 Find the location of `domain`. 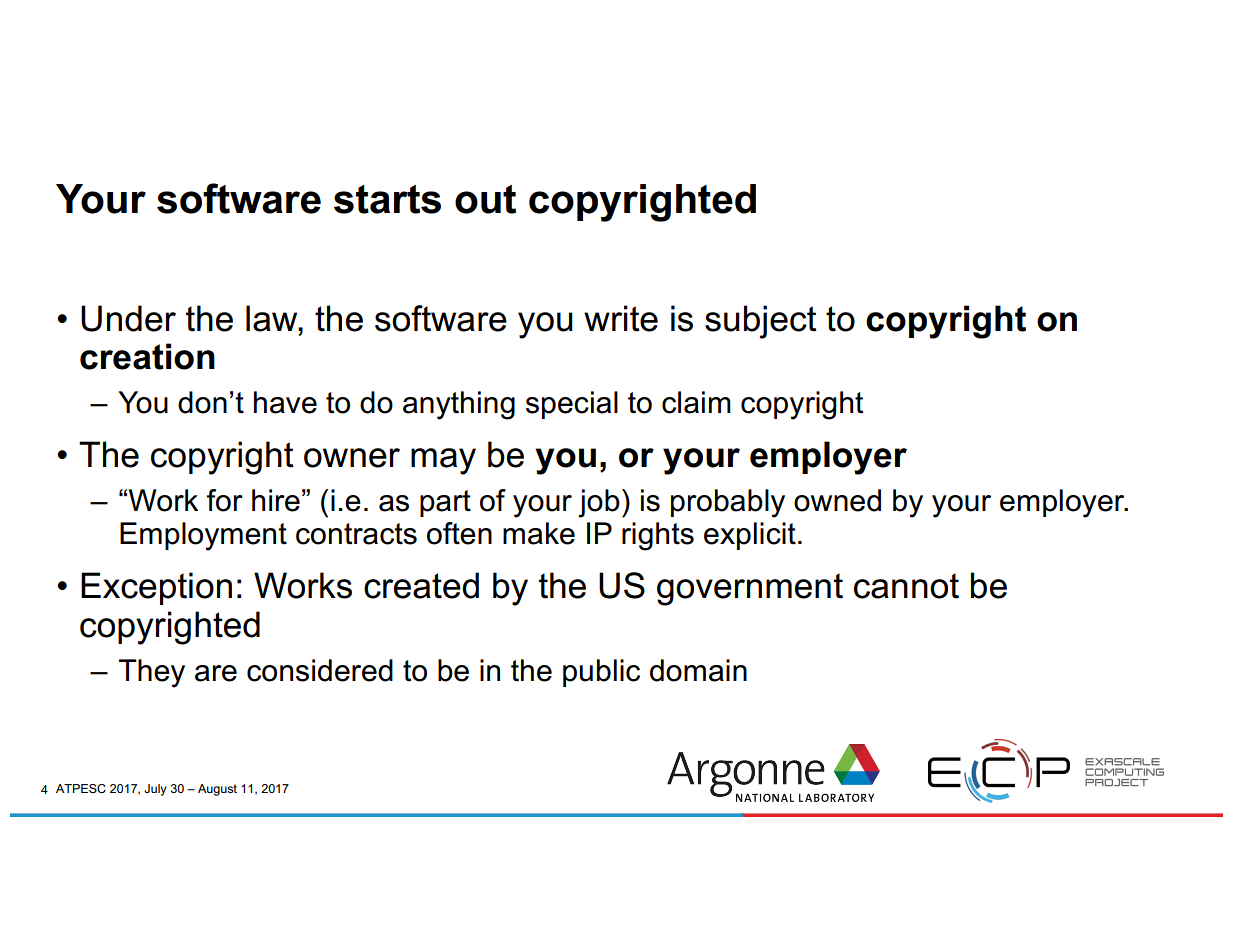

domain is located at coordinates (698, 670).
